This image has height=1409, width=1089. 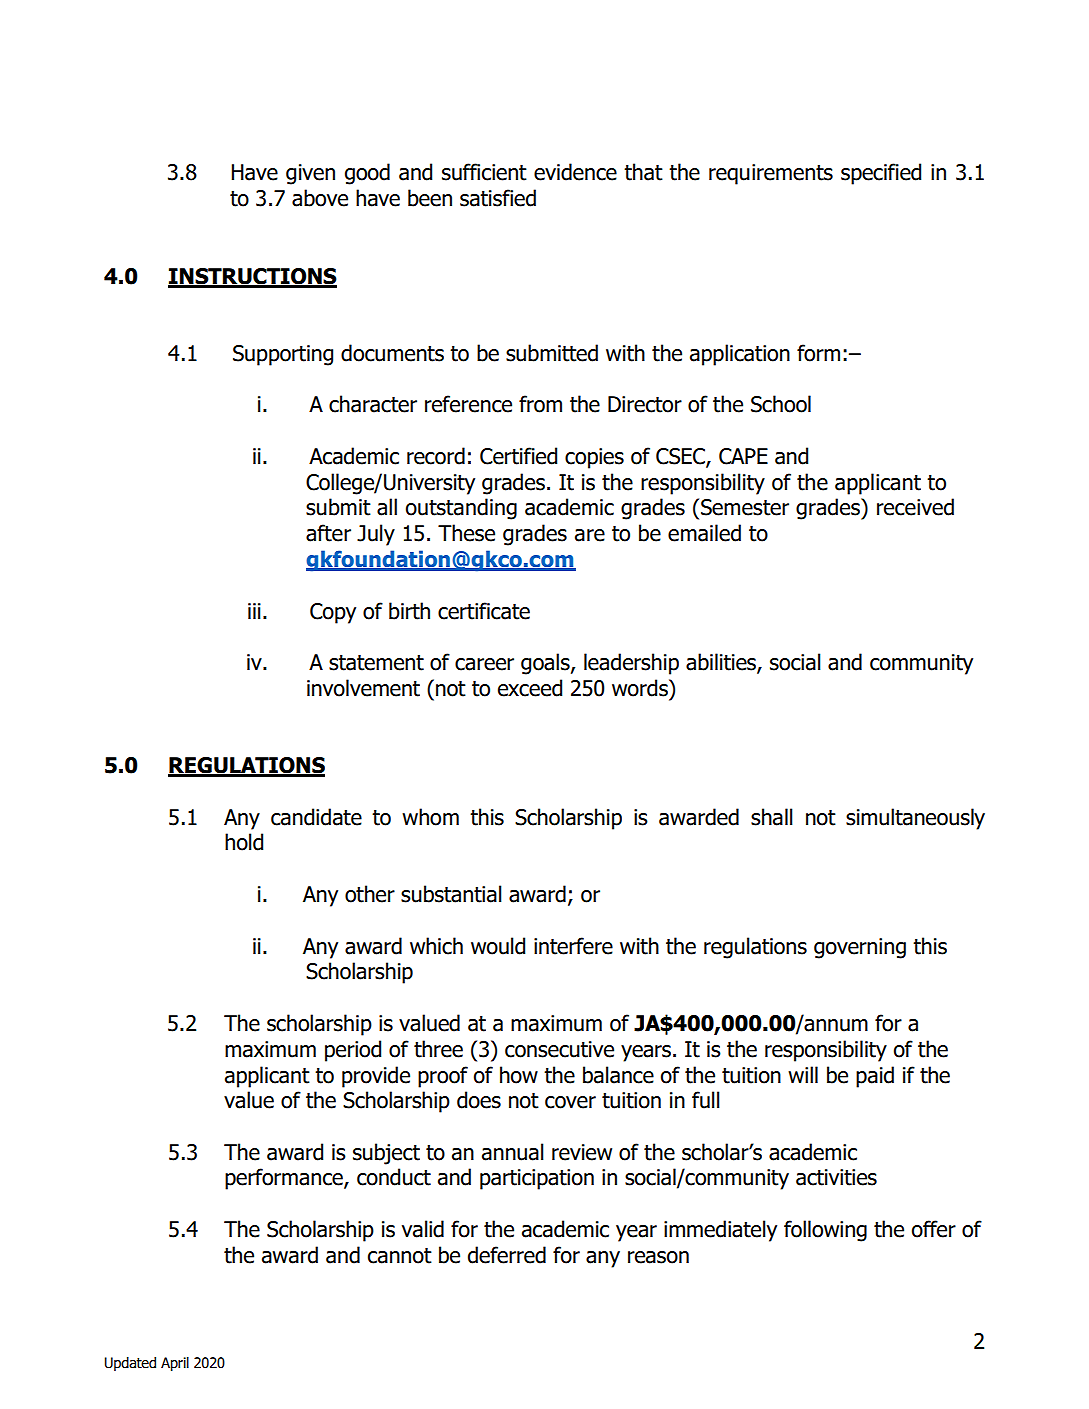 I want to click on hold, so click(x=244, y=842).
